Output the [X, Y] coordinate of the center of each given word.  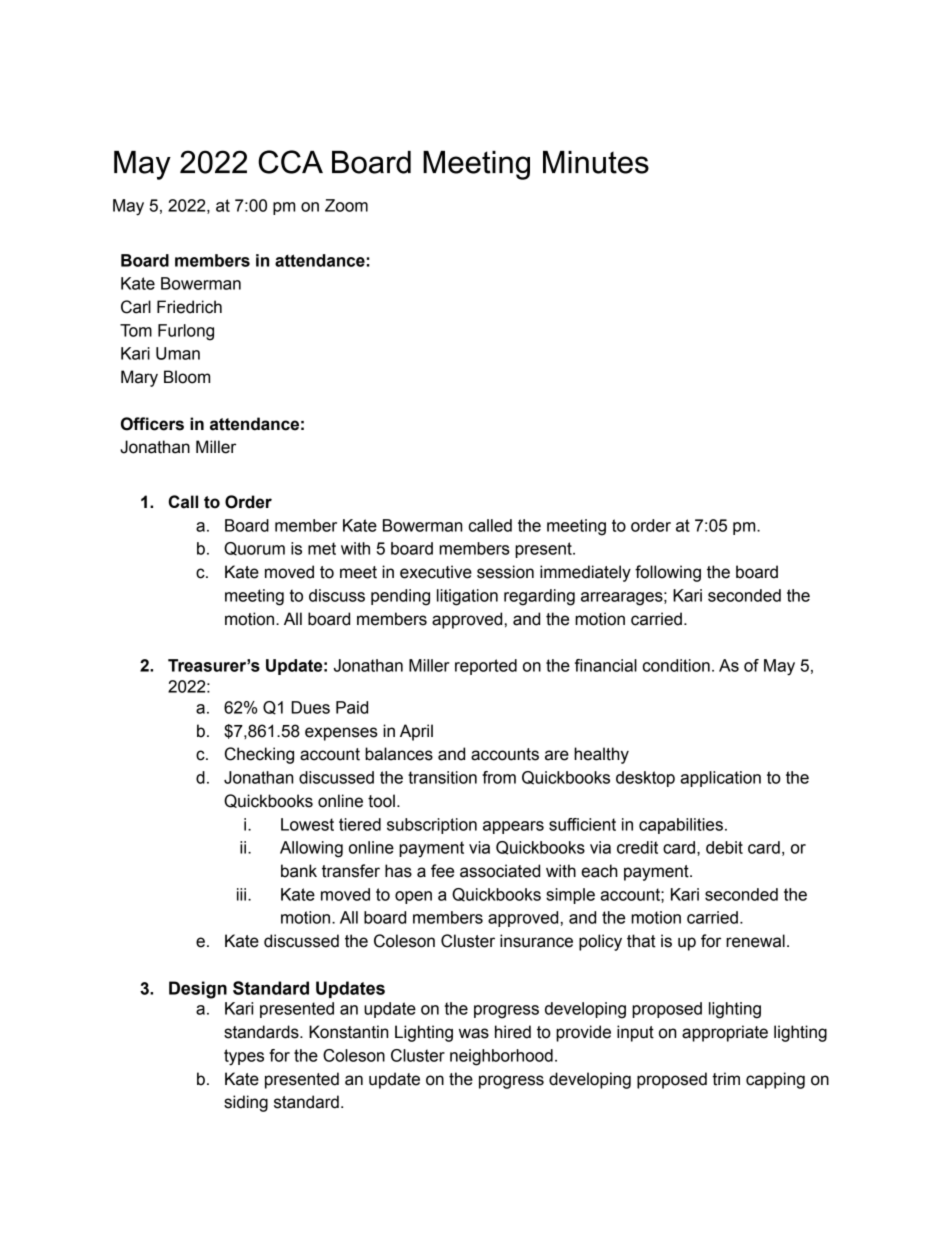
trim [726, 1079]
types [244, 1057]
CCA [290, 162]
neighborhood [501, 1057]
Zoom [346, 205]
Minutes [596, 162]
